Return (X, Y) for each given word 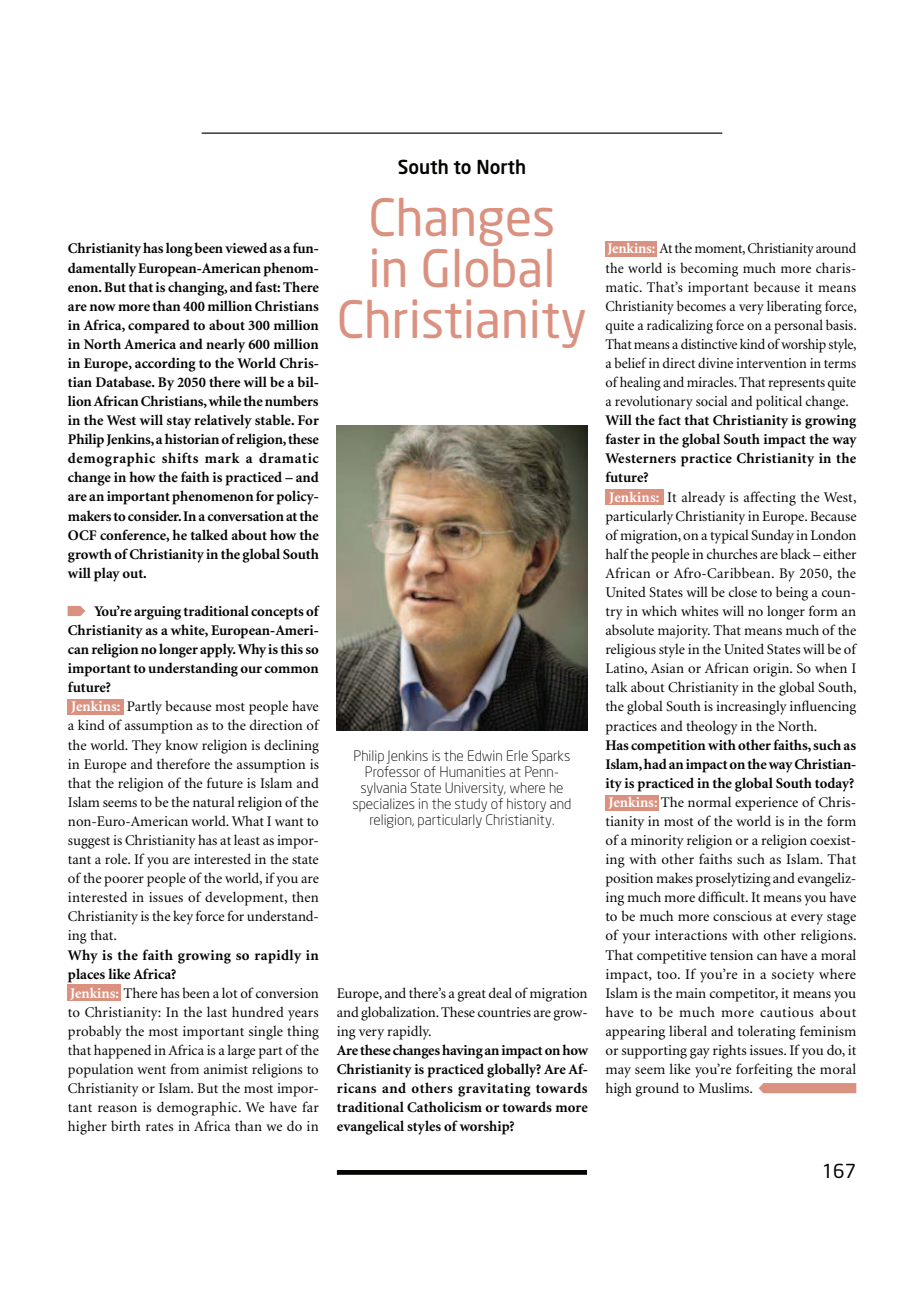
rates (160, 1127)
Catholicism (444, 1107)
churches (732, 553)
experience (766, 804)
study (471, 805)
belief (630, 362)
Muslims (725, 1087)
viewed (246, 247)
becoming (709, 269)
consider (154, 515)
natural (214, 801)
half (617, 553)
